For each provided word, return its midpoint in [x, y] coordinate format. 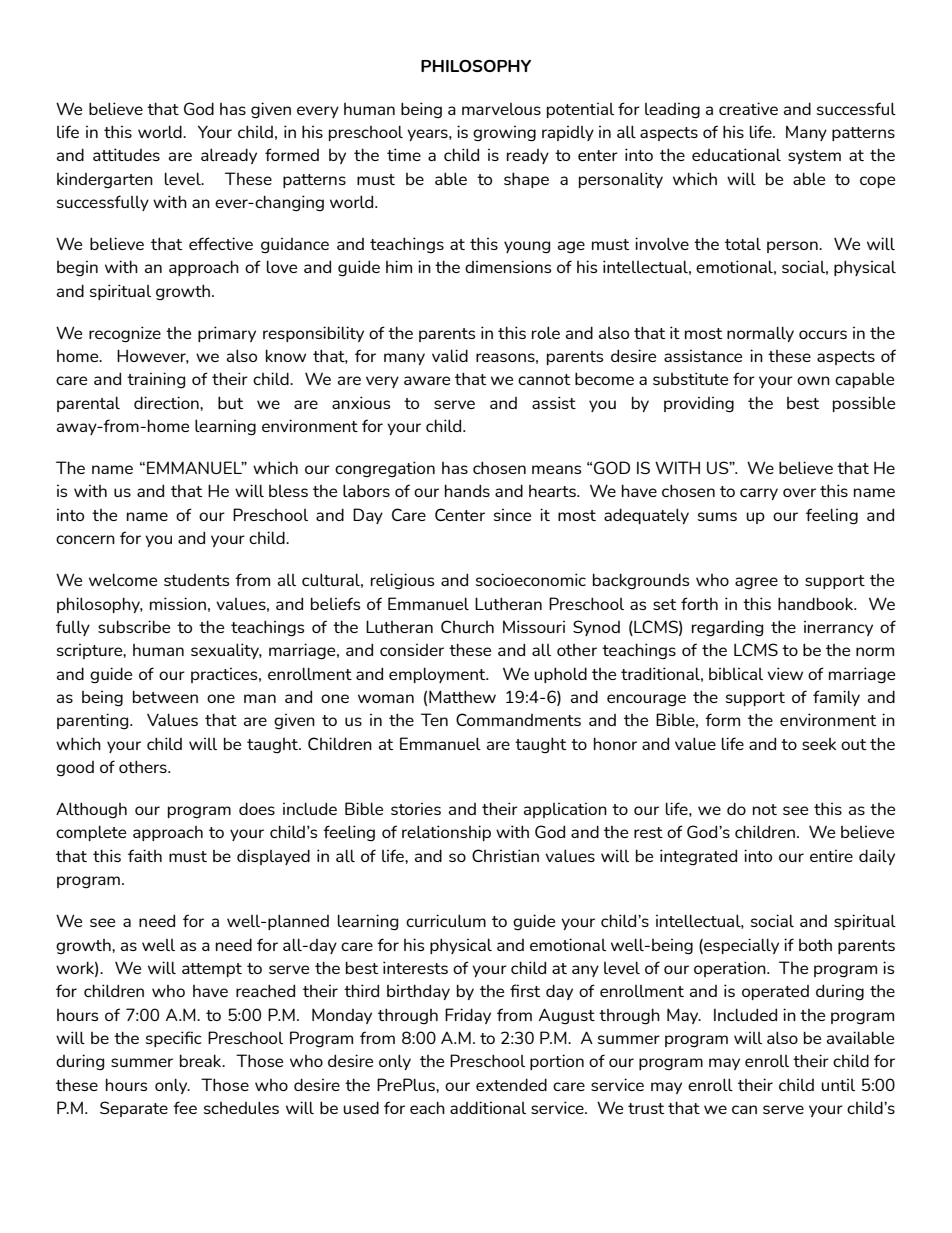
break [202, 1060]
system [814, 157]
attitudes [126, 154]
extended [511, 1084]
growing [504, 133]
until [838, 1084]
